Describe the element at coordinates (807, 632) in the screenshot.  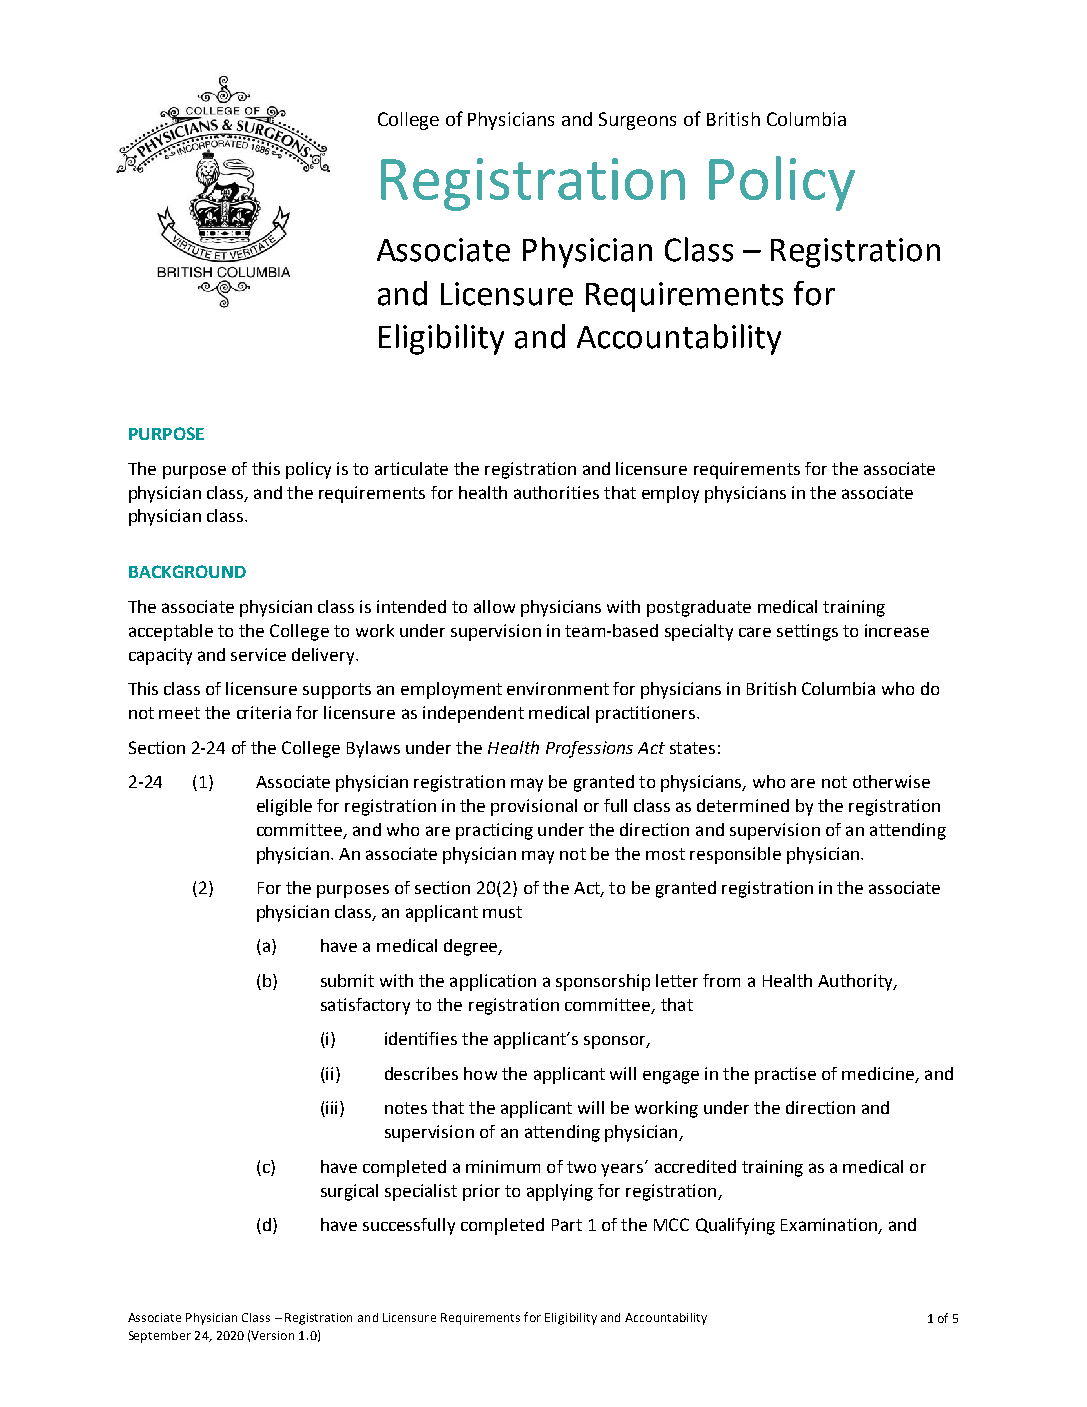
I see `settings` at that location.
